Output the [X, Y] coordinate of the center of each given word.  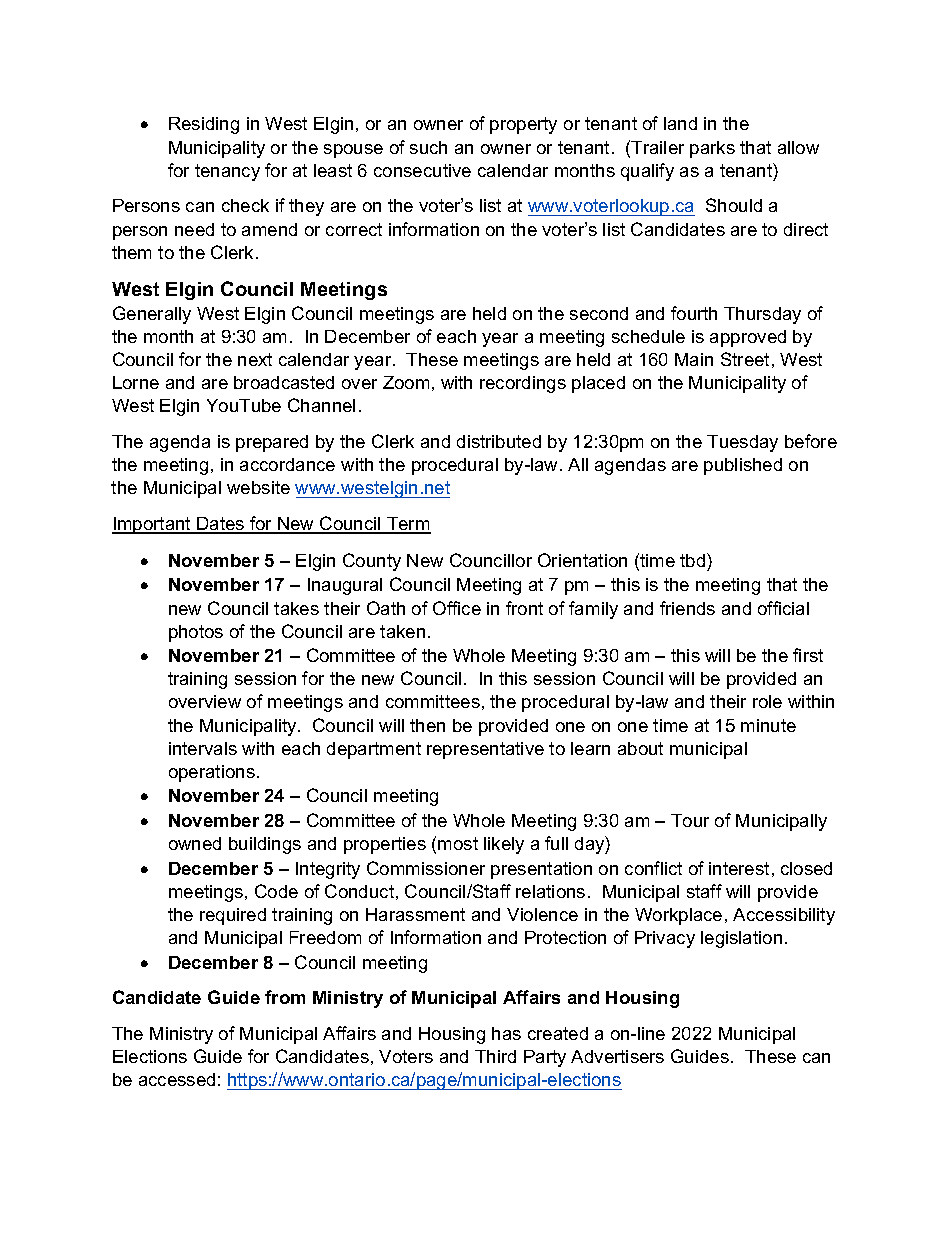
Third [495, 1056]
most [458, 843]
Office [457, 608]
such [428, 147]
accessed [177, 1079]
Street [745, 359]
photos [196, 633]
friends [687, 608]
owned [195, 843]
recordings [523, 384]
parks [712, 149]
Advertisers [617, 1056]
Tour [690, 820]
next [255, 359]
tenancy [227, 172]
